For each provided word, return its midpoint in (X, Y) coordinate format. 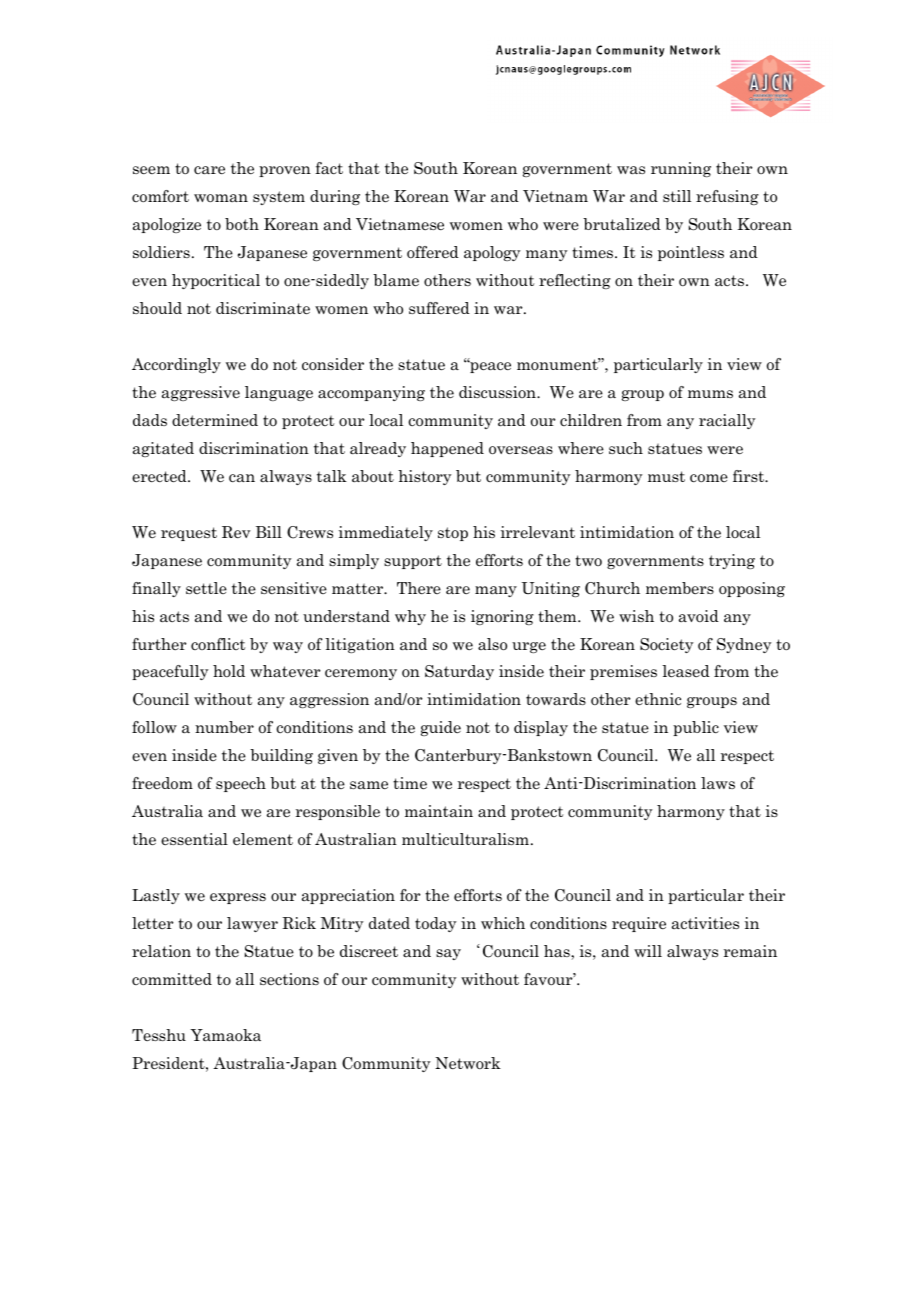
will (648, 951)
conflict (218, 644)
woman (221, 198)
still (677, 196)
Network (468, 1063)
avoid (699, 616)
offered (433, 252)
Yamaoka (225, 1035)
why (410, 617)
